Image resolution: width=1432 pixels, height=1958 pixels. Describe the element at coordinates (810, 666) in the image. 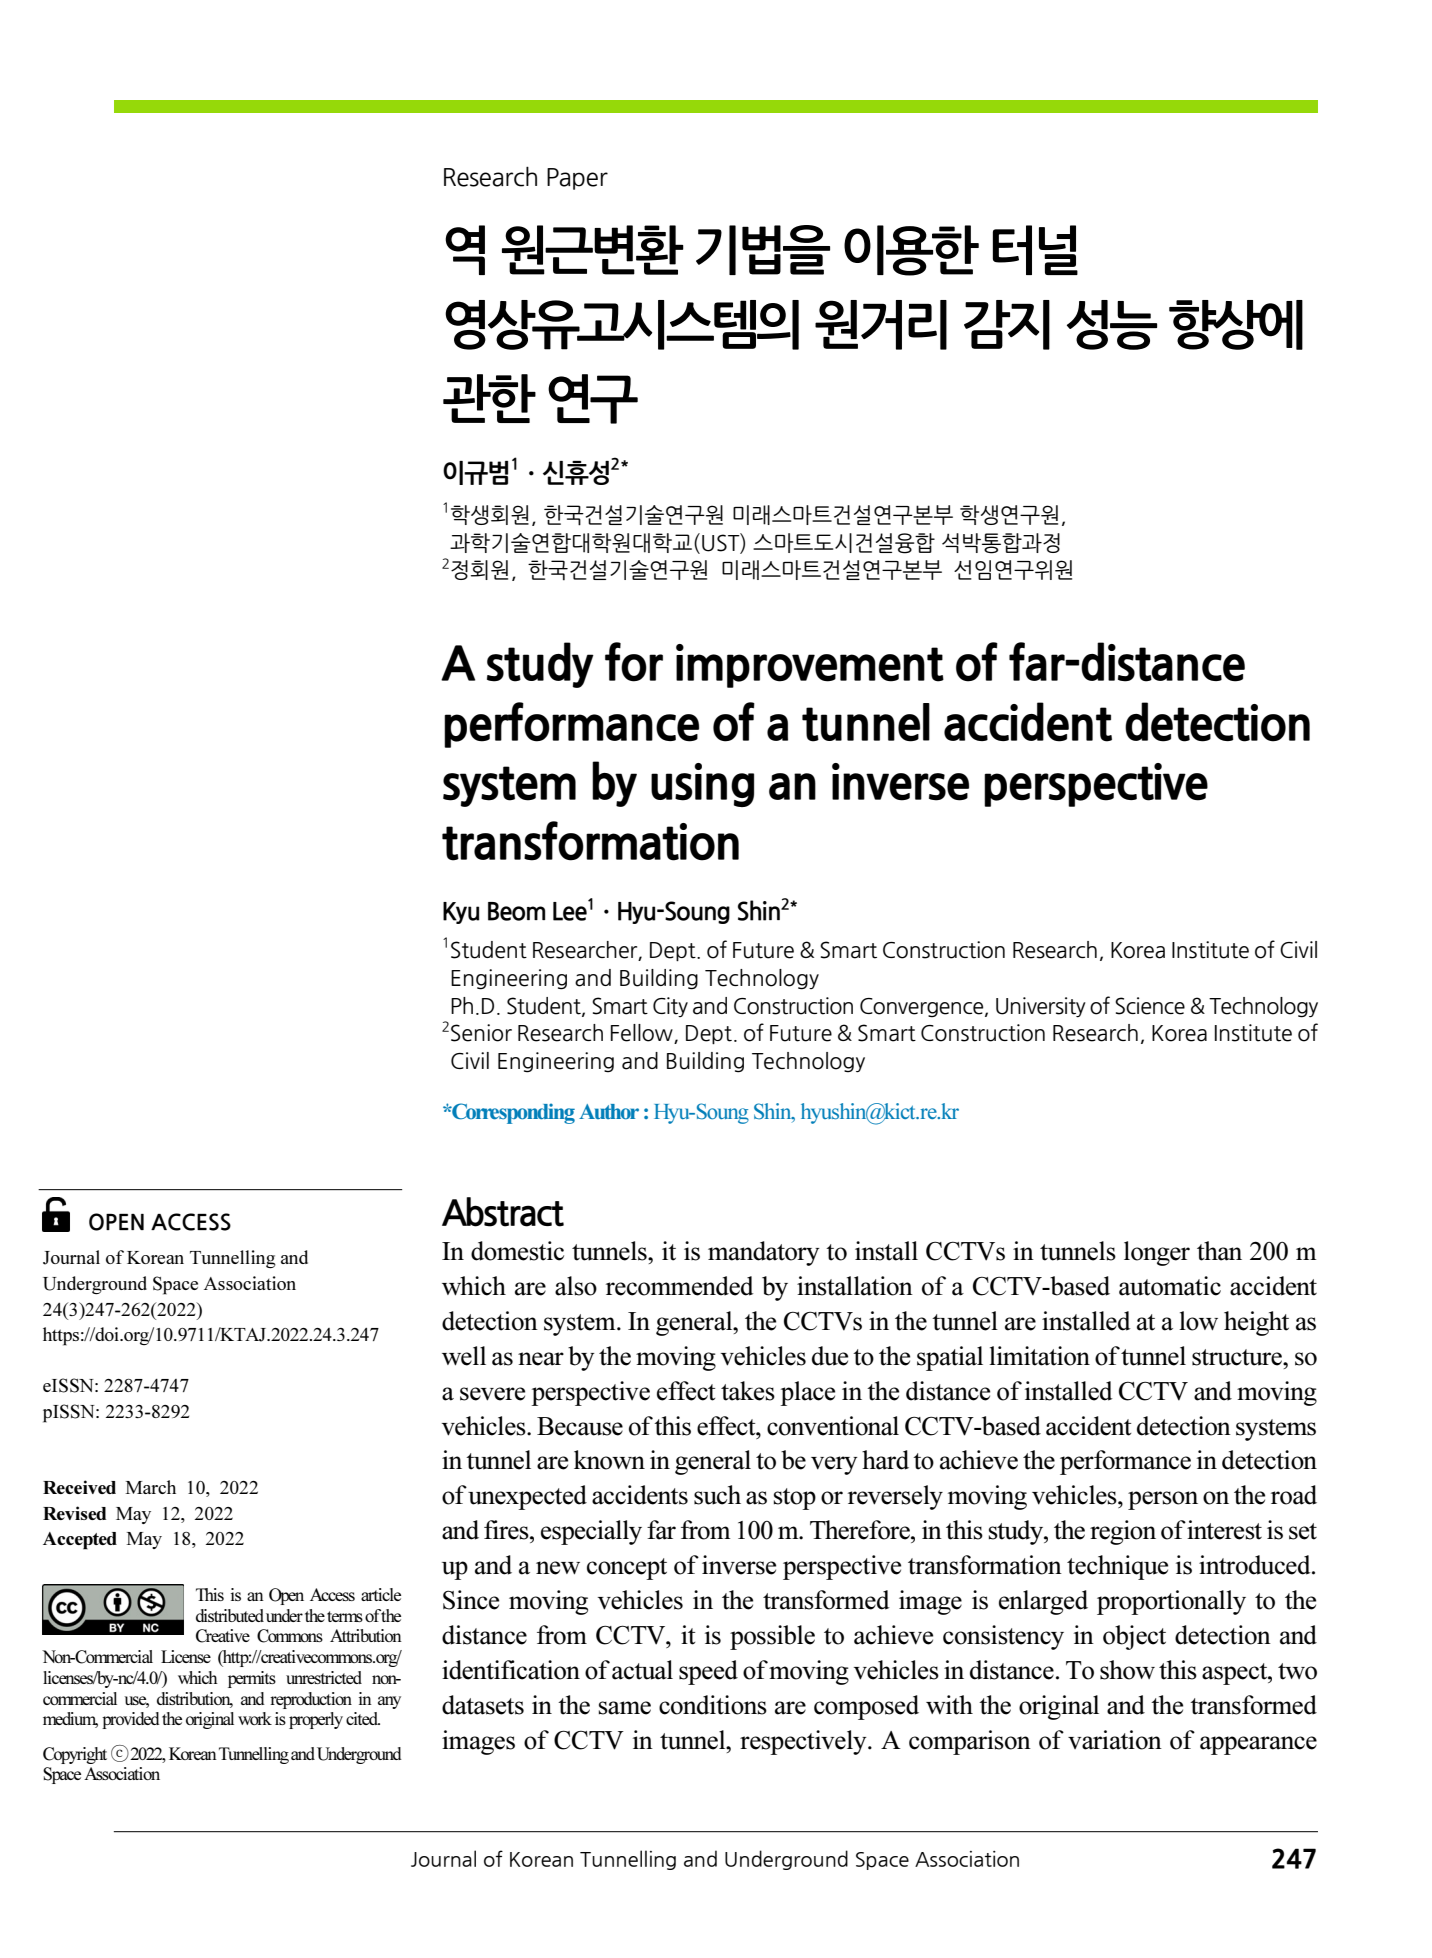

I see `improvement` at that location.
